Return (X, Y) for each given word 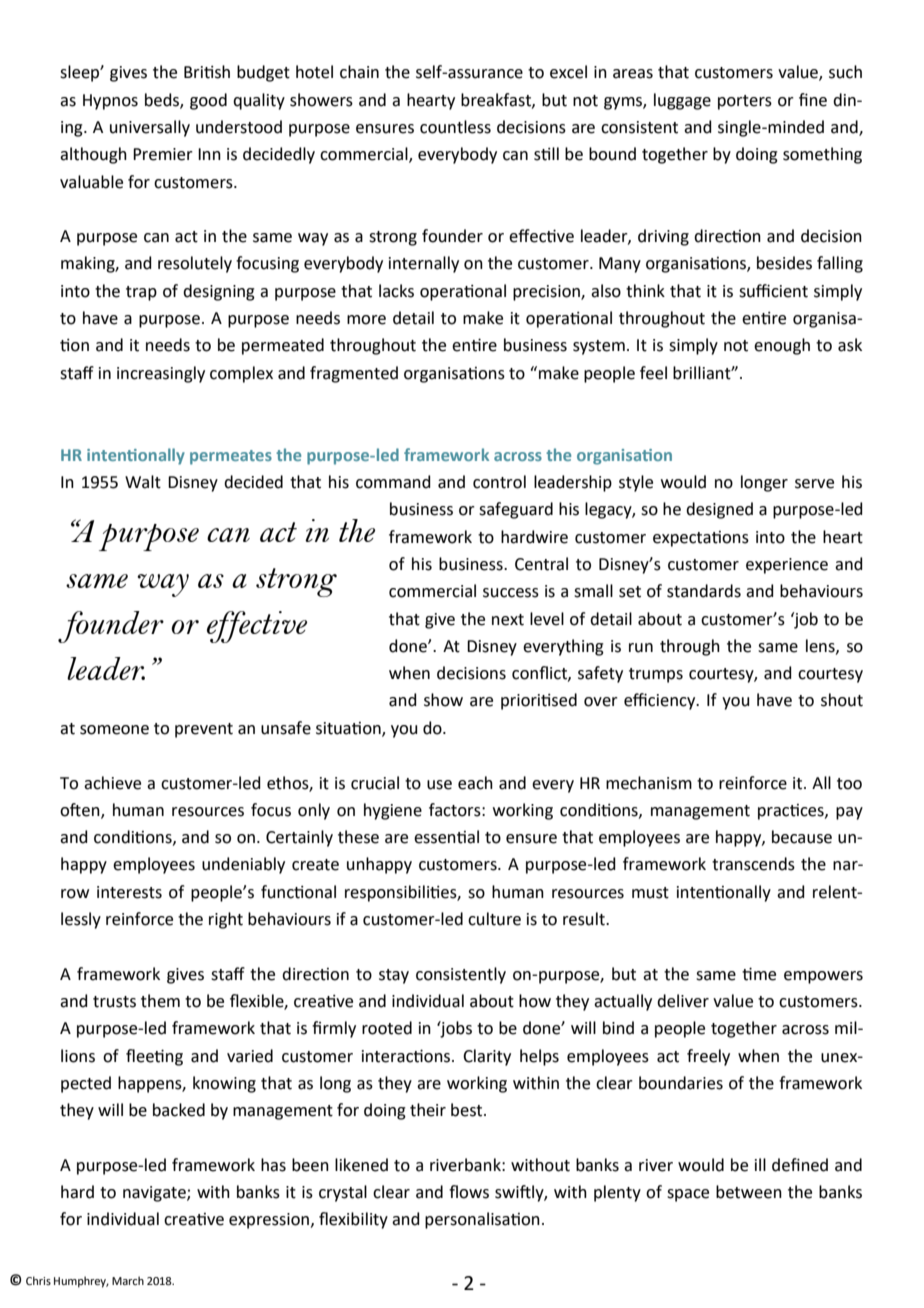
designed (719, 510)
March (128, 1280)
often (81, 810)
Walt (143, 482)
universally (150, 128)
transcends (753, 864)
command (393, 482)
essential (446, 837)
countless (455, 127)
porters (745, 102)
